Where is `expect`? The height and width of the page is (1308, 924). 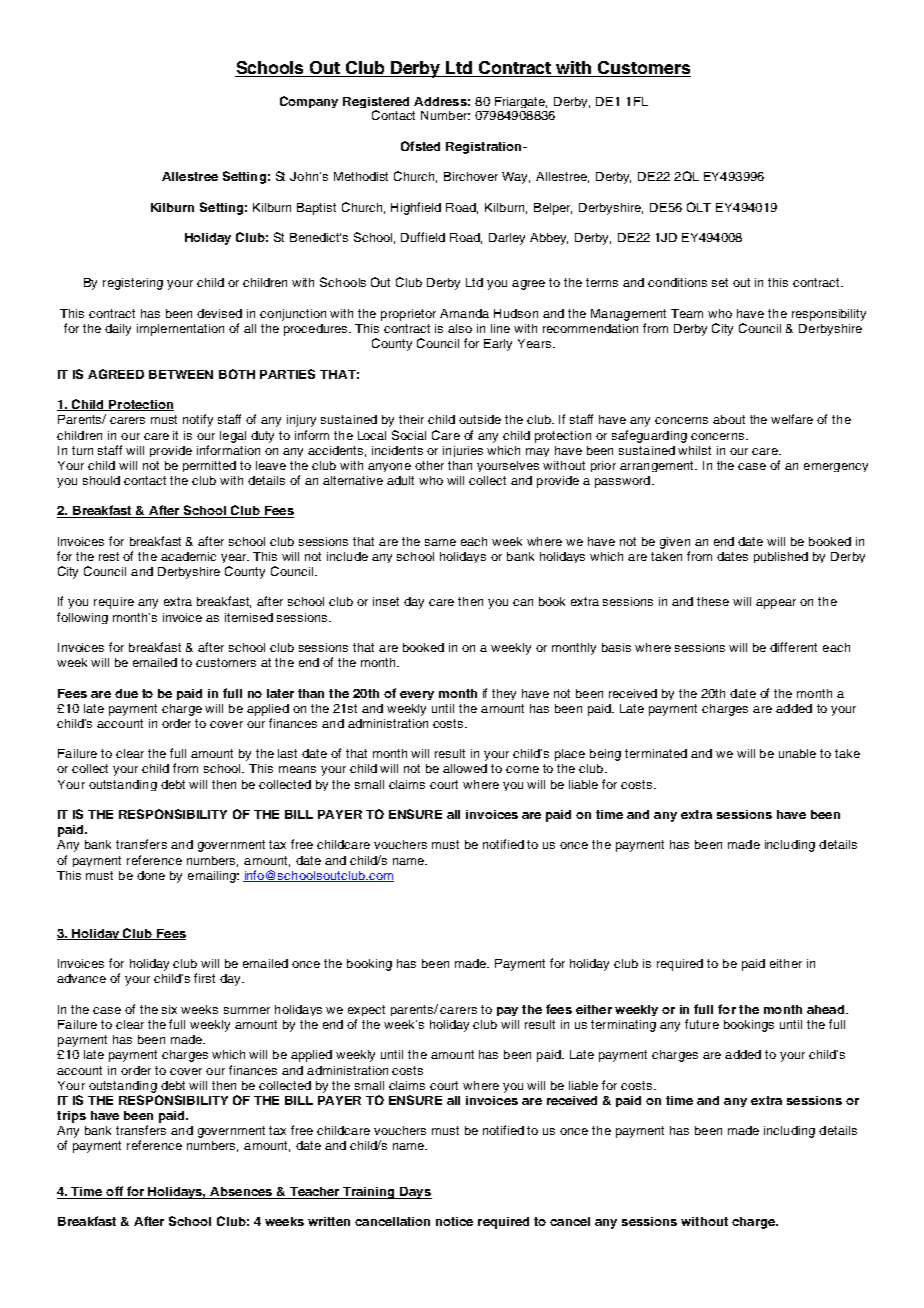 expect is located at coordinates (366, 1010).
